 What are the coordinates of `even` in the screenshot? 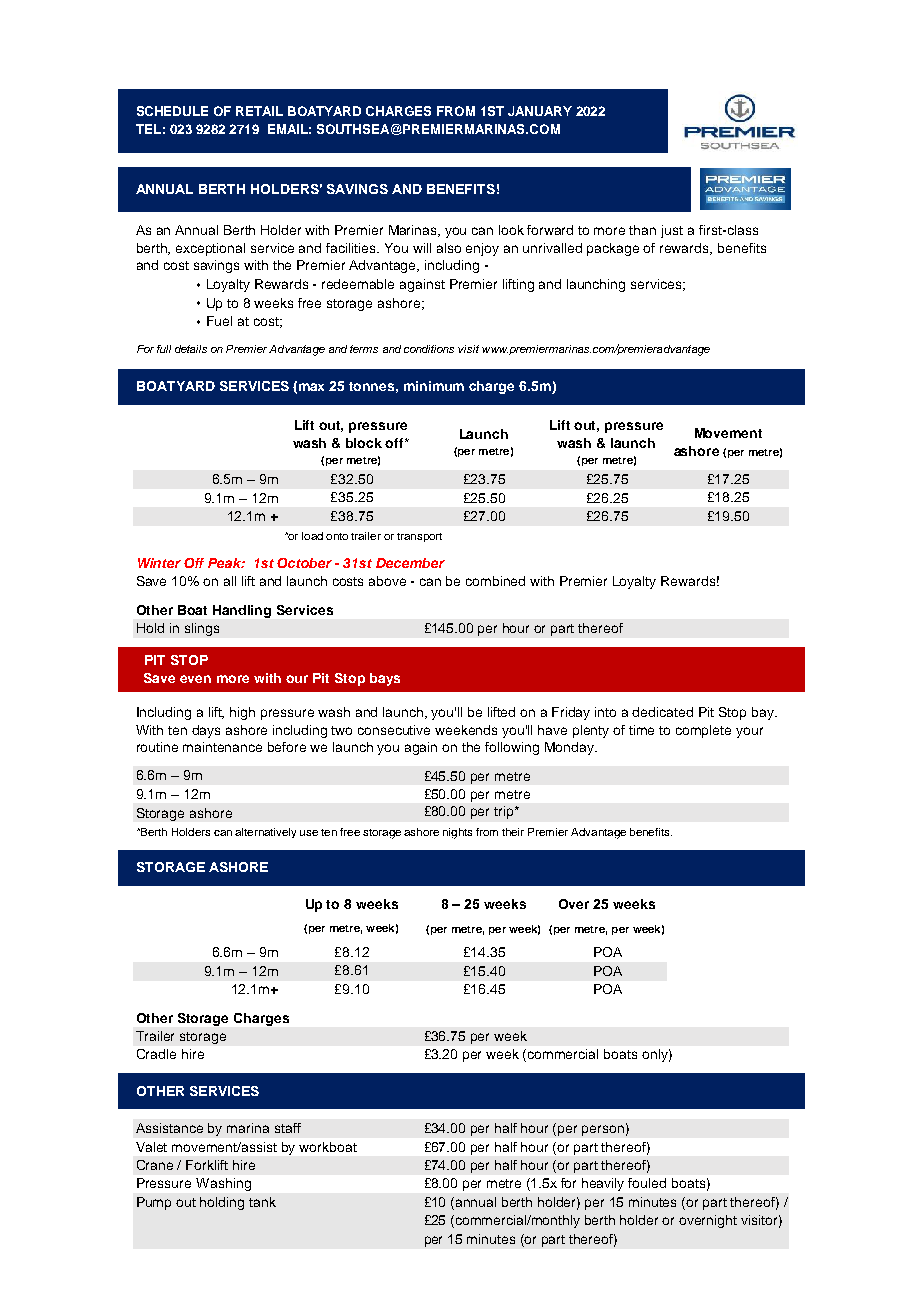 It's located at (195, 679).
